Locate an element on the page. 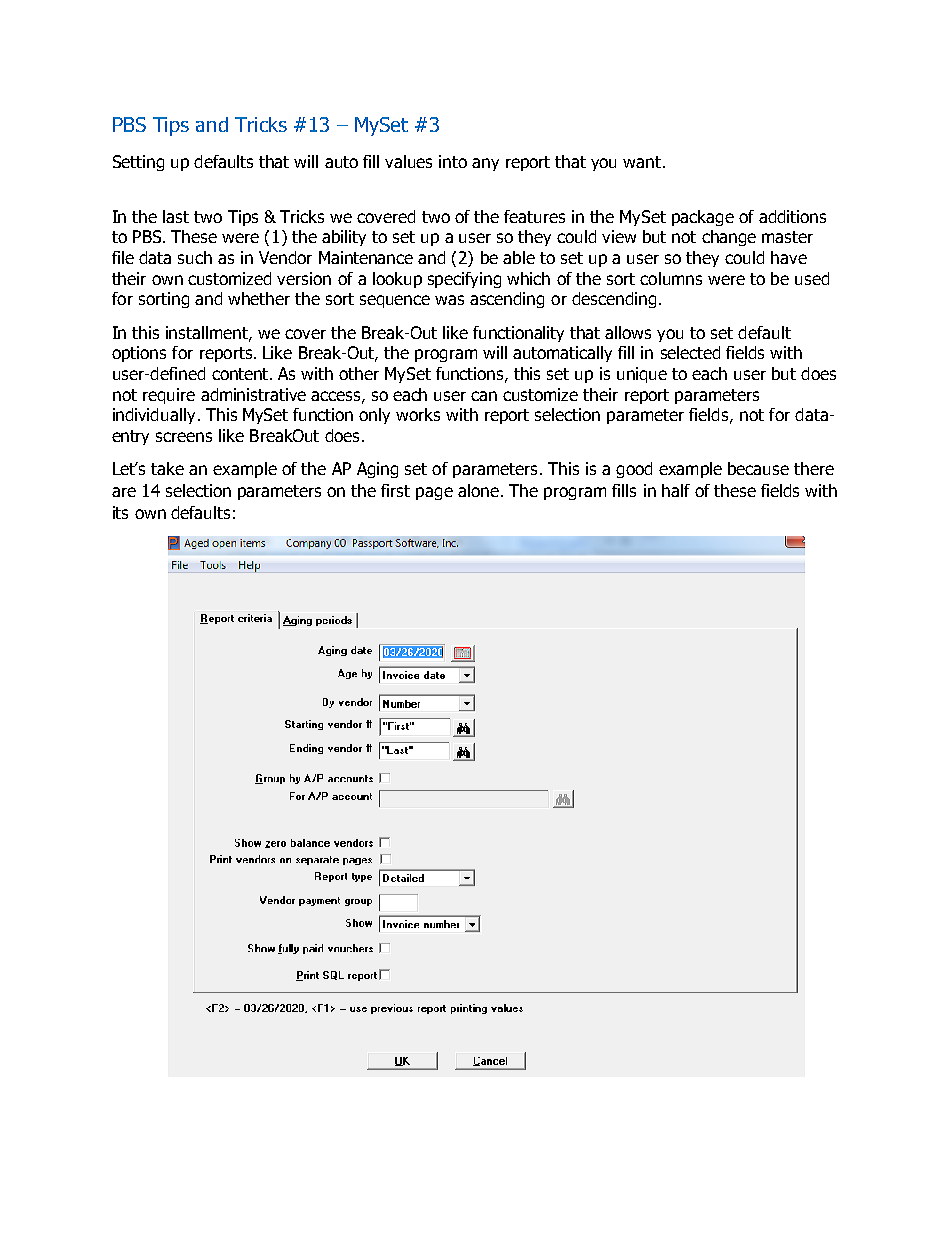 This document has height=1233, width=952. specifying is located at coordinates (464, 280).
